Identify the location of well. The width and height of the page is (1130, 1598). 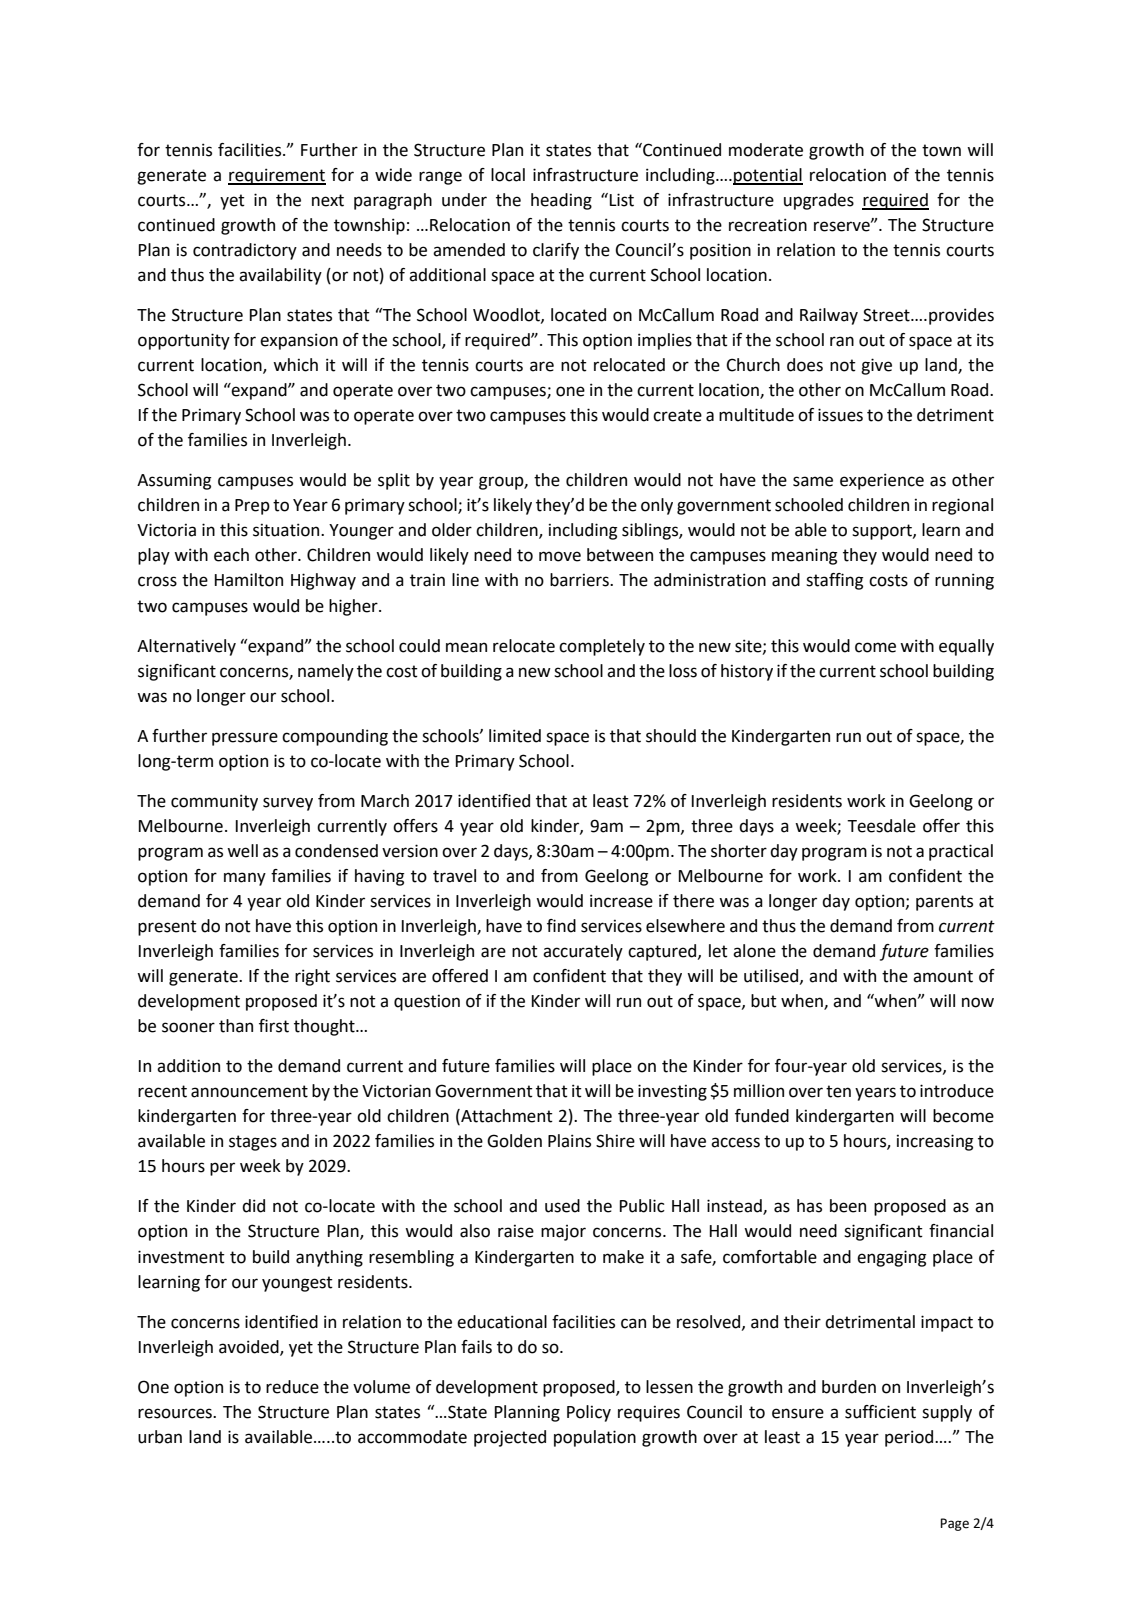
(242, 851).
